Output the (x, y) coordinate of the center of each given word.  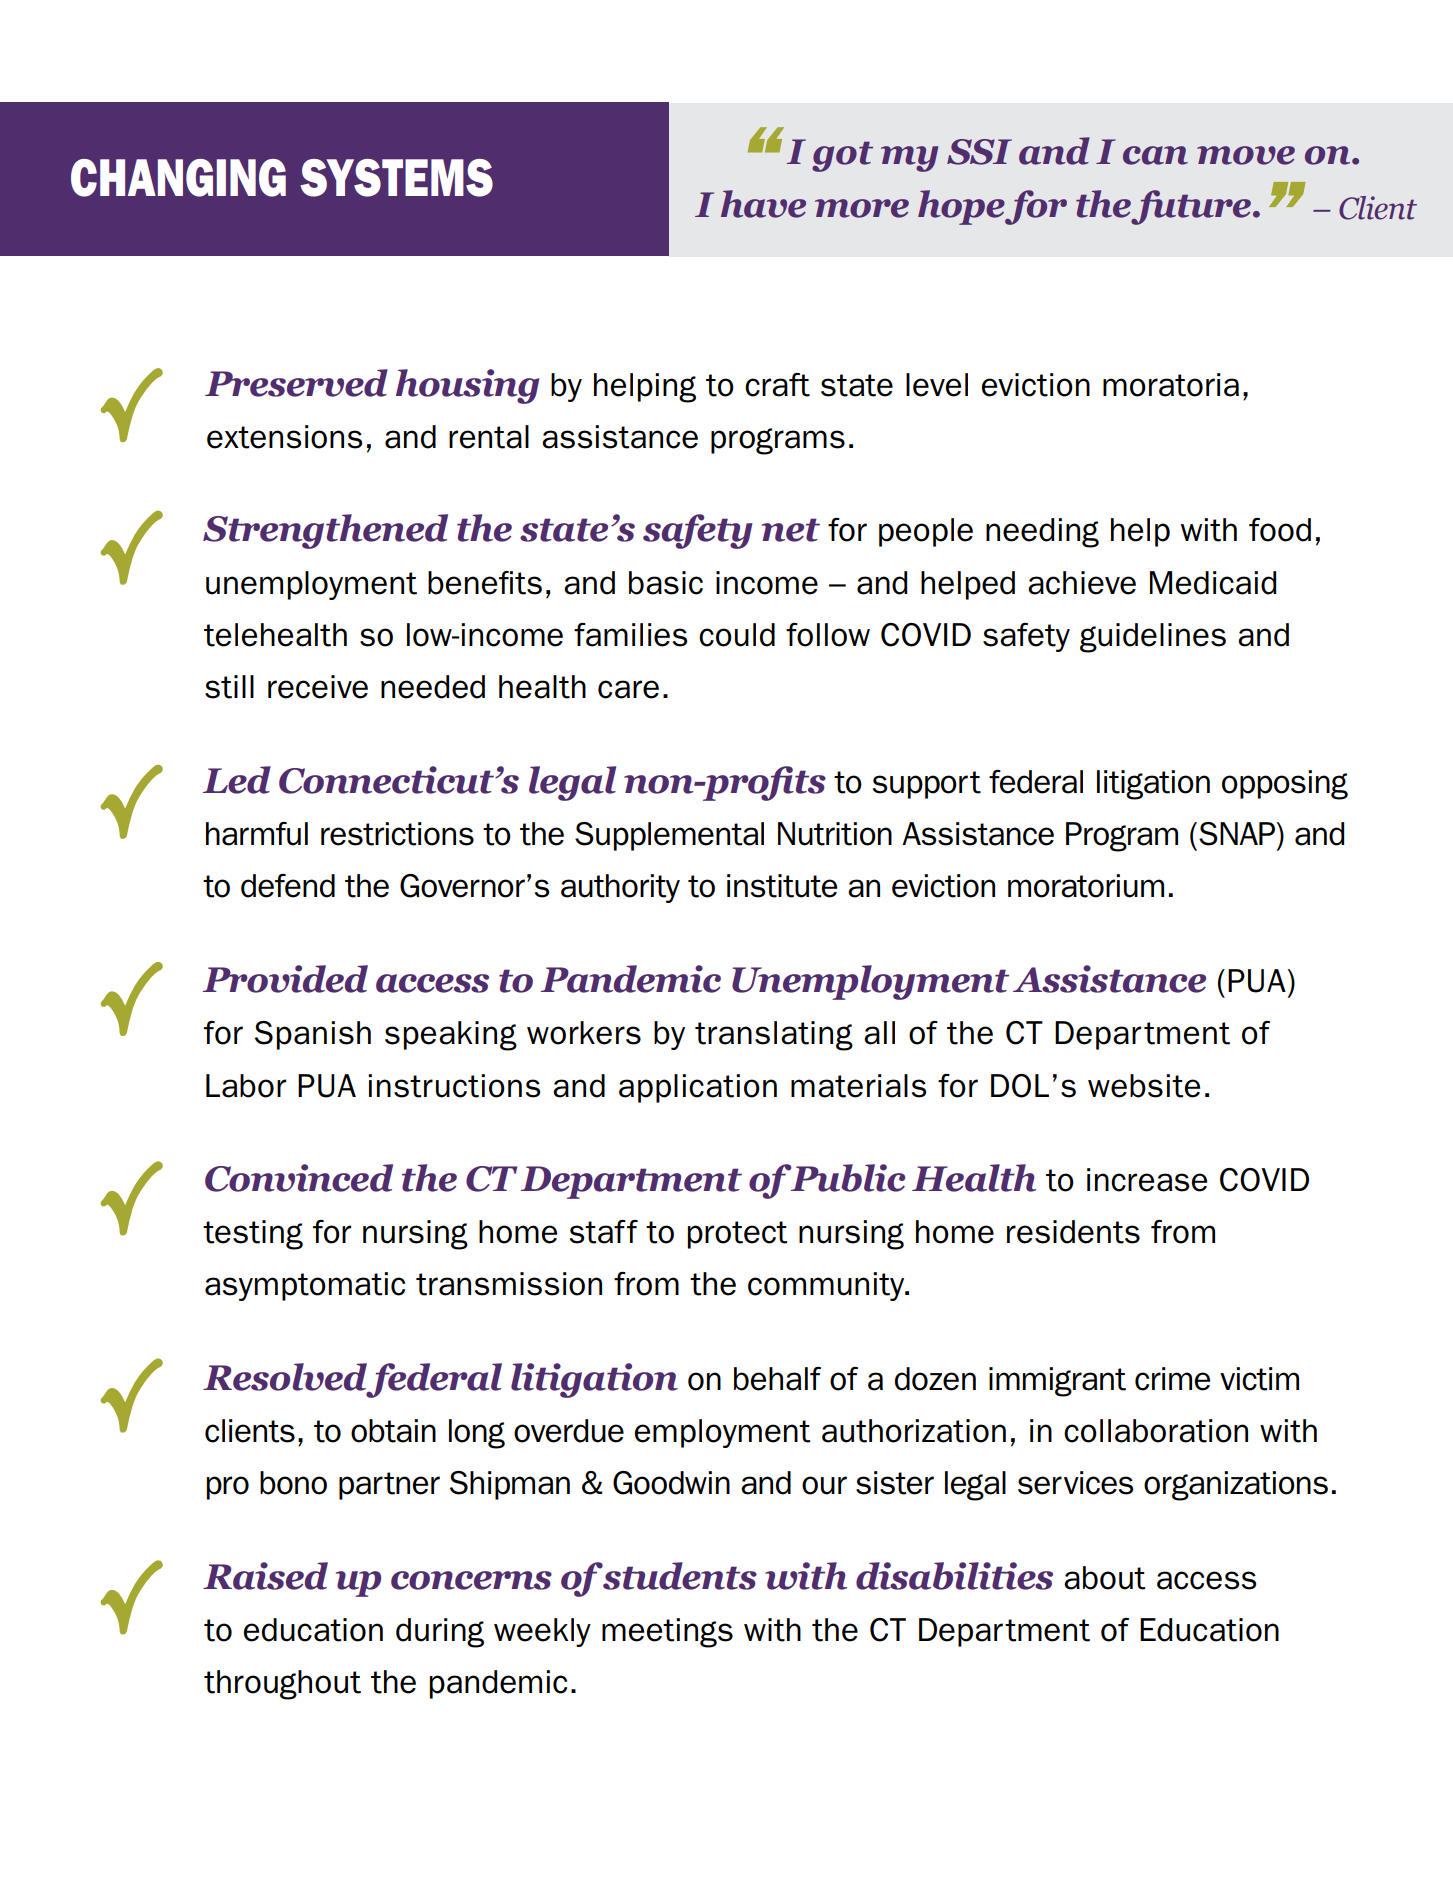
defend (288, 886)
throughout (282, 1685)
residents (1073, 1232)
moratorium (1086, 886)
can (1155, 155)
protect (737, 1235)
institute (782, 886)
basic (666, 583)
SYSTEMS (396, 178)
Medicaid (1213, 583)
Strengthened (325, 531)
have (763, 204)
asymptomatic (305, 1286)
